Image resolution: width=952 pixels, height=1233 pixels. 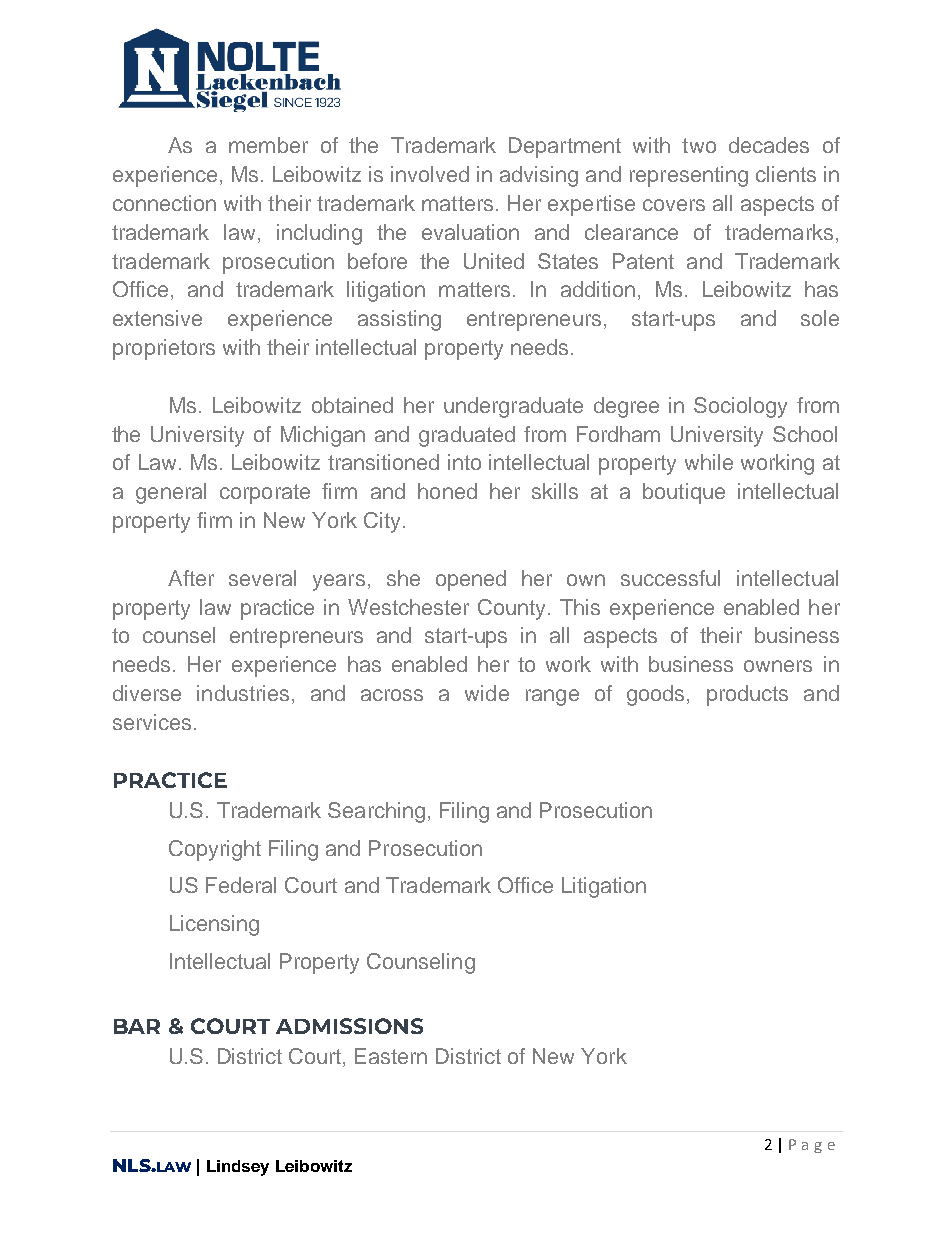 What do you see at coordinates (778, 666) in the image?
I see `owners` at bounding box center [778, 666].
